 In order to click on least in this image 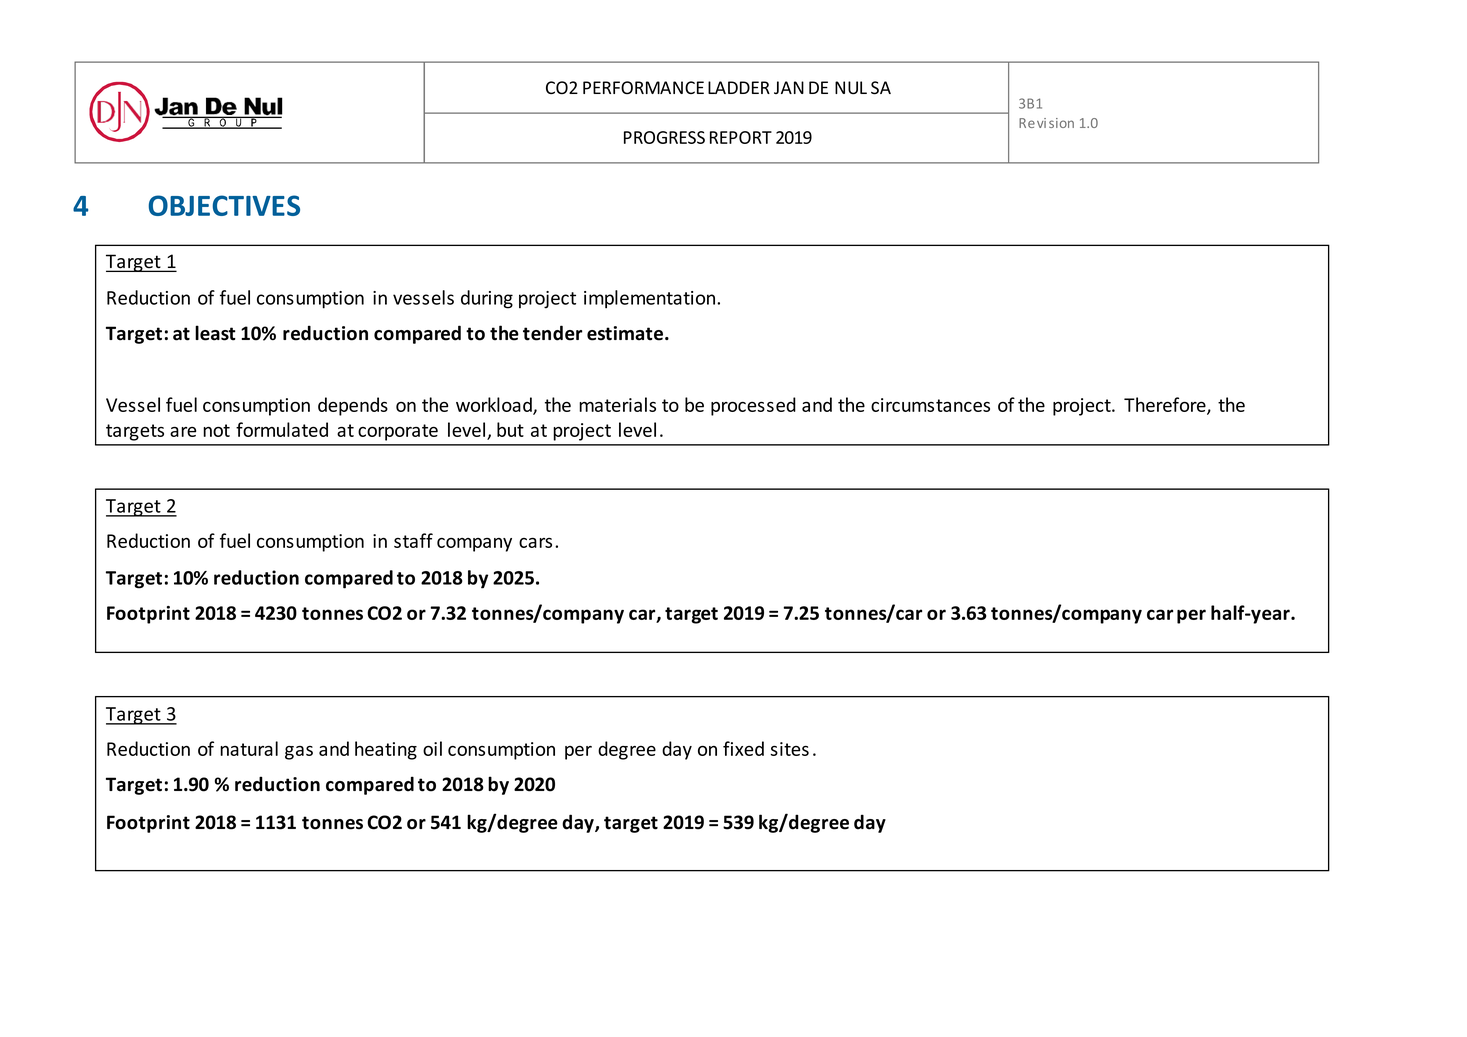, I will do `click(215, 333)`.
